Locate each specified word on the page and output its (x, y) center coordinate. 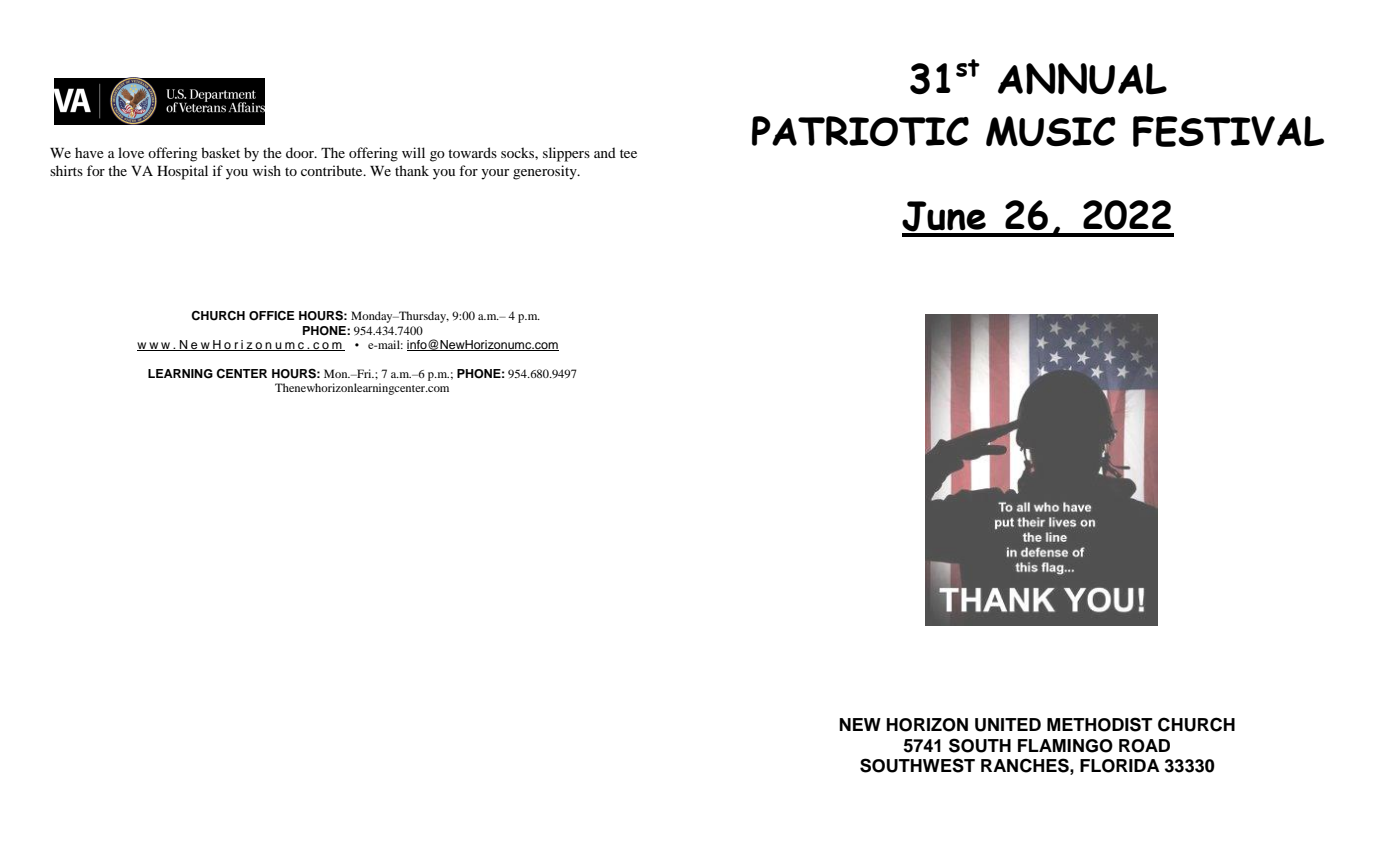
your (495, 174)
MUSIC (1051, 131)
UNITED (1008, 725)
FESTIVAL (1228, 131)
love (131, 152)
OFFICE (272, 316)
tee (628, 153)
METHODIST (1100, 724)
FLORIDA (1120, 766)
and (605, 152)
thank (412, 170)
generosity (546, 172)
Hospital (182, 172)
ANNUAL (1082, 79)
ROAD (1144, 746)
